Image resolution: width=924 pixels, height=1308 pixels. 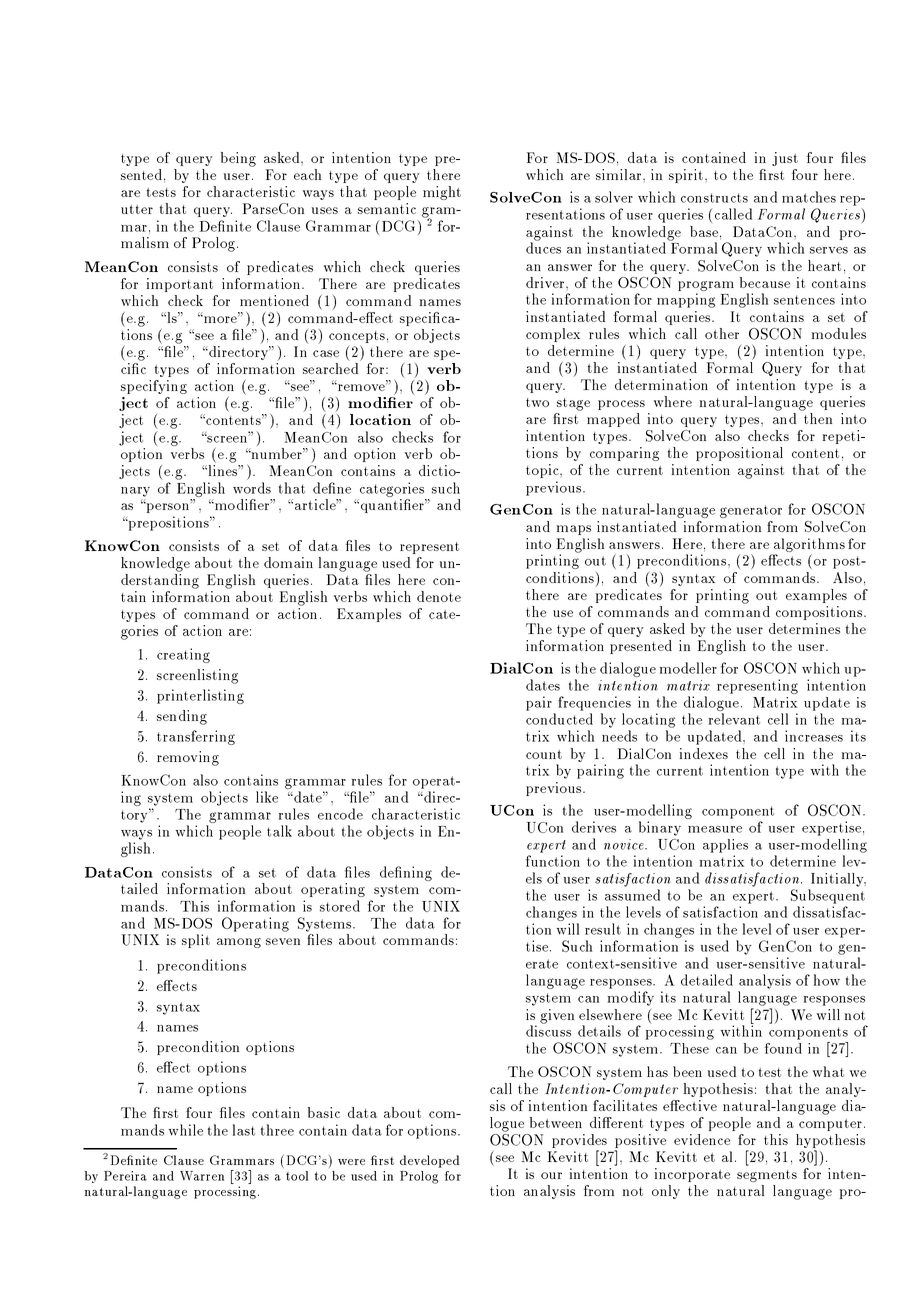 I want to click on conducted, so click(x=559, y=719).
